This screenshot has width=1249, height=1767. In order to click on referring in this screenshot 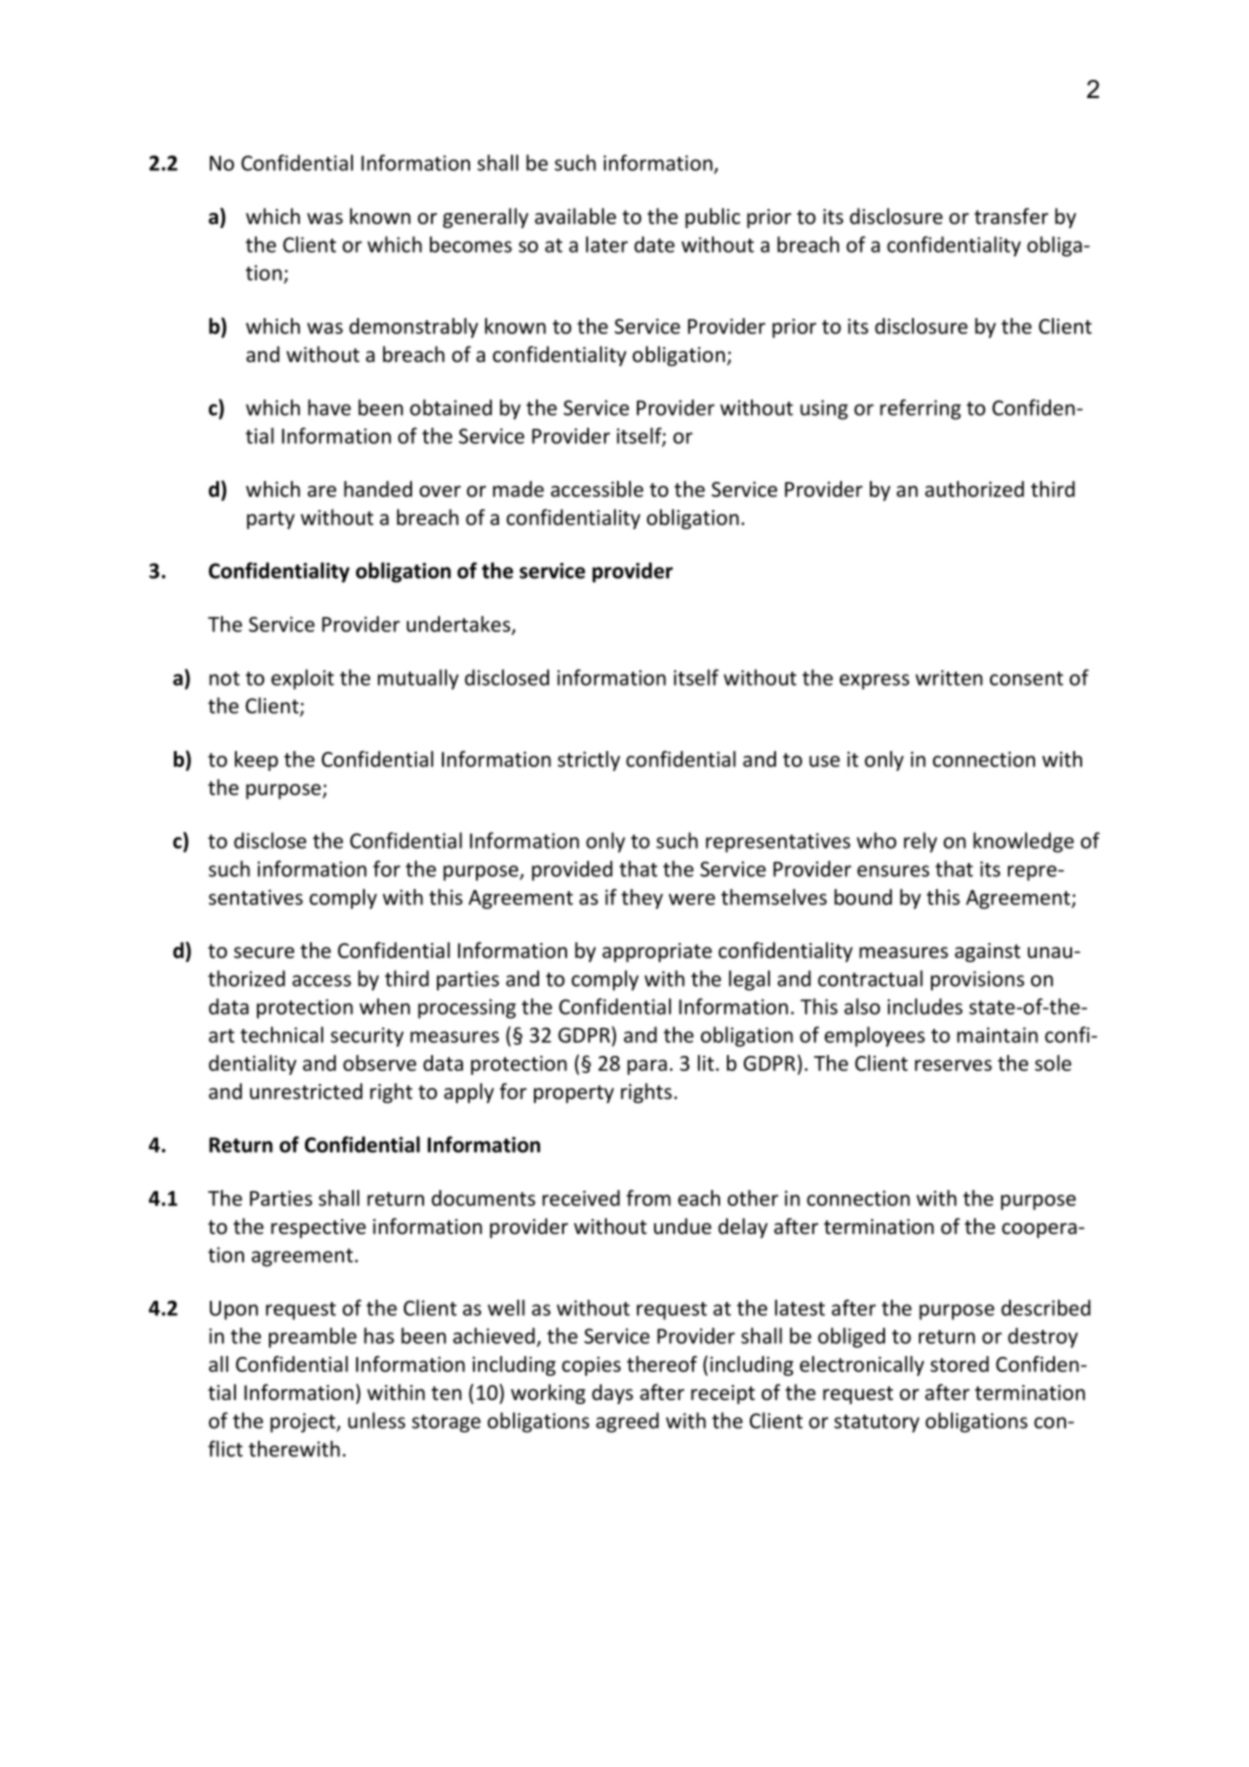, I will do `click(920, 409)`.
